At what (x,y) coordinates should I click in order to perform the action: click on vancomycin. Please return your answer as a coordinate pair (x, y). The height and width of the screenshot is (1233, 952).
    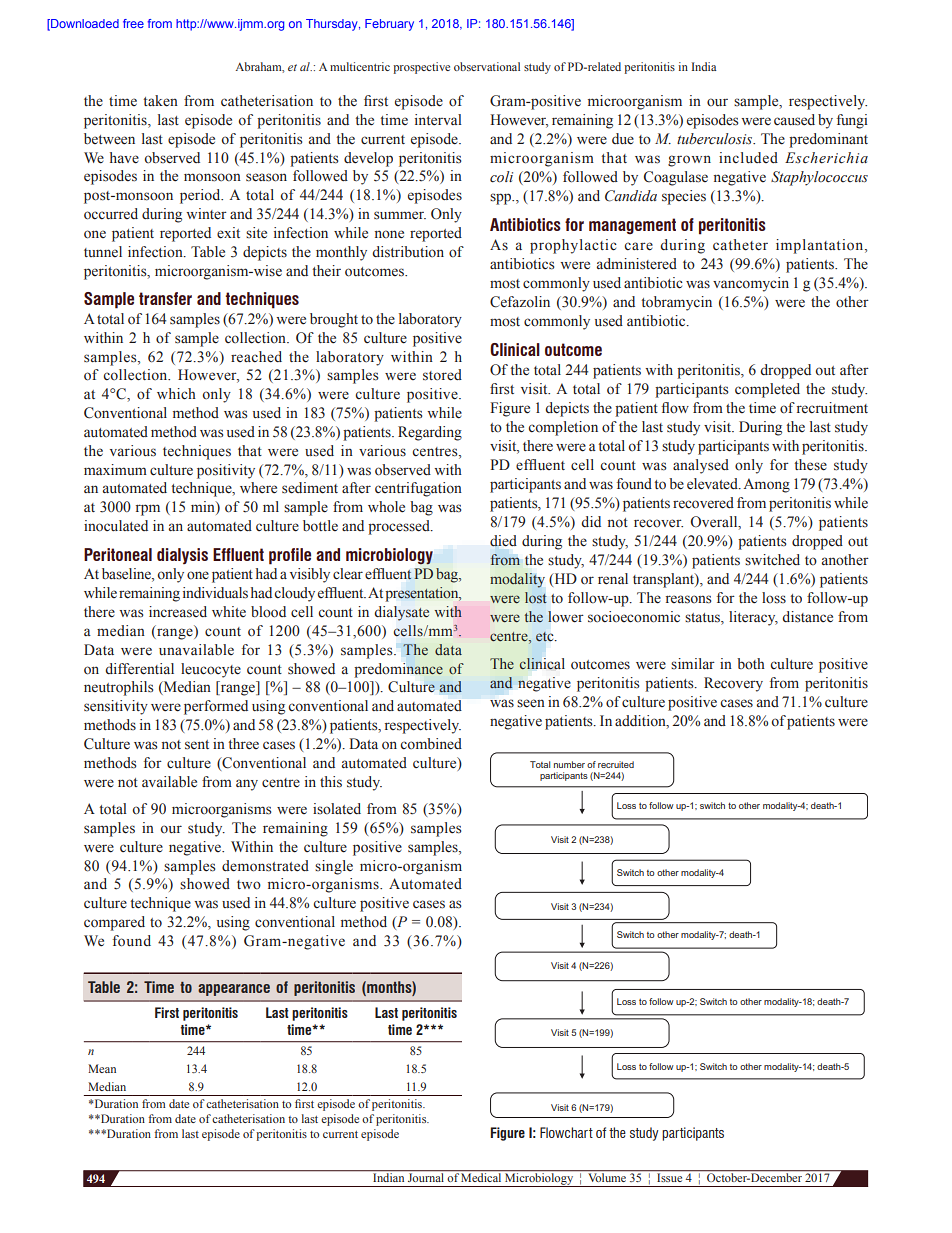
    Looking at the image, I should click on (751, 284).
